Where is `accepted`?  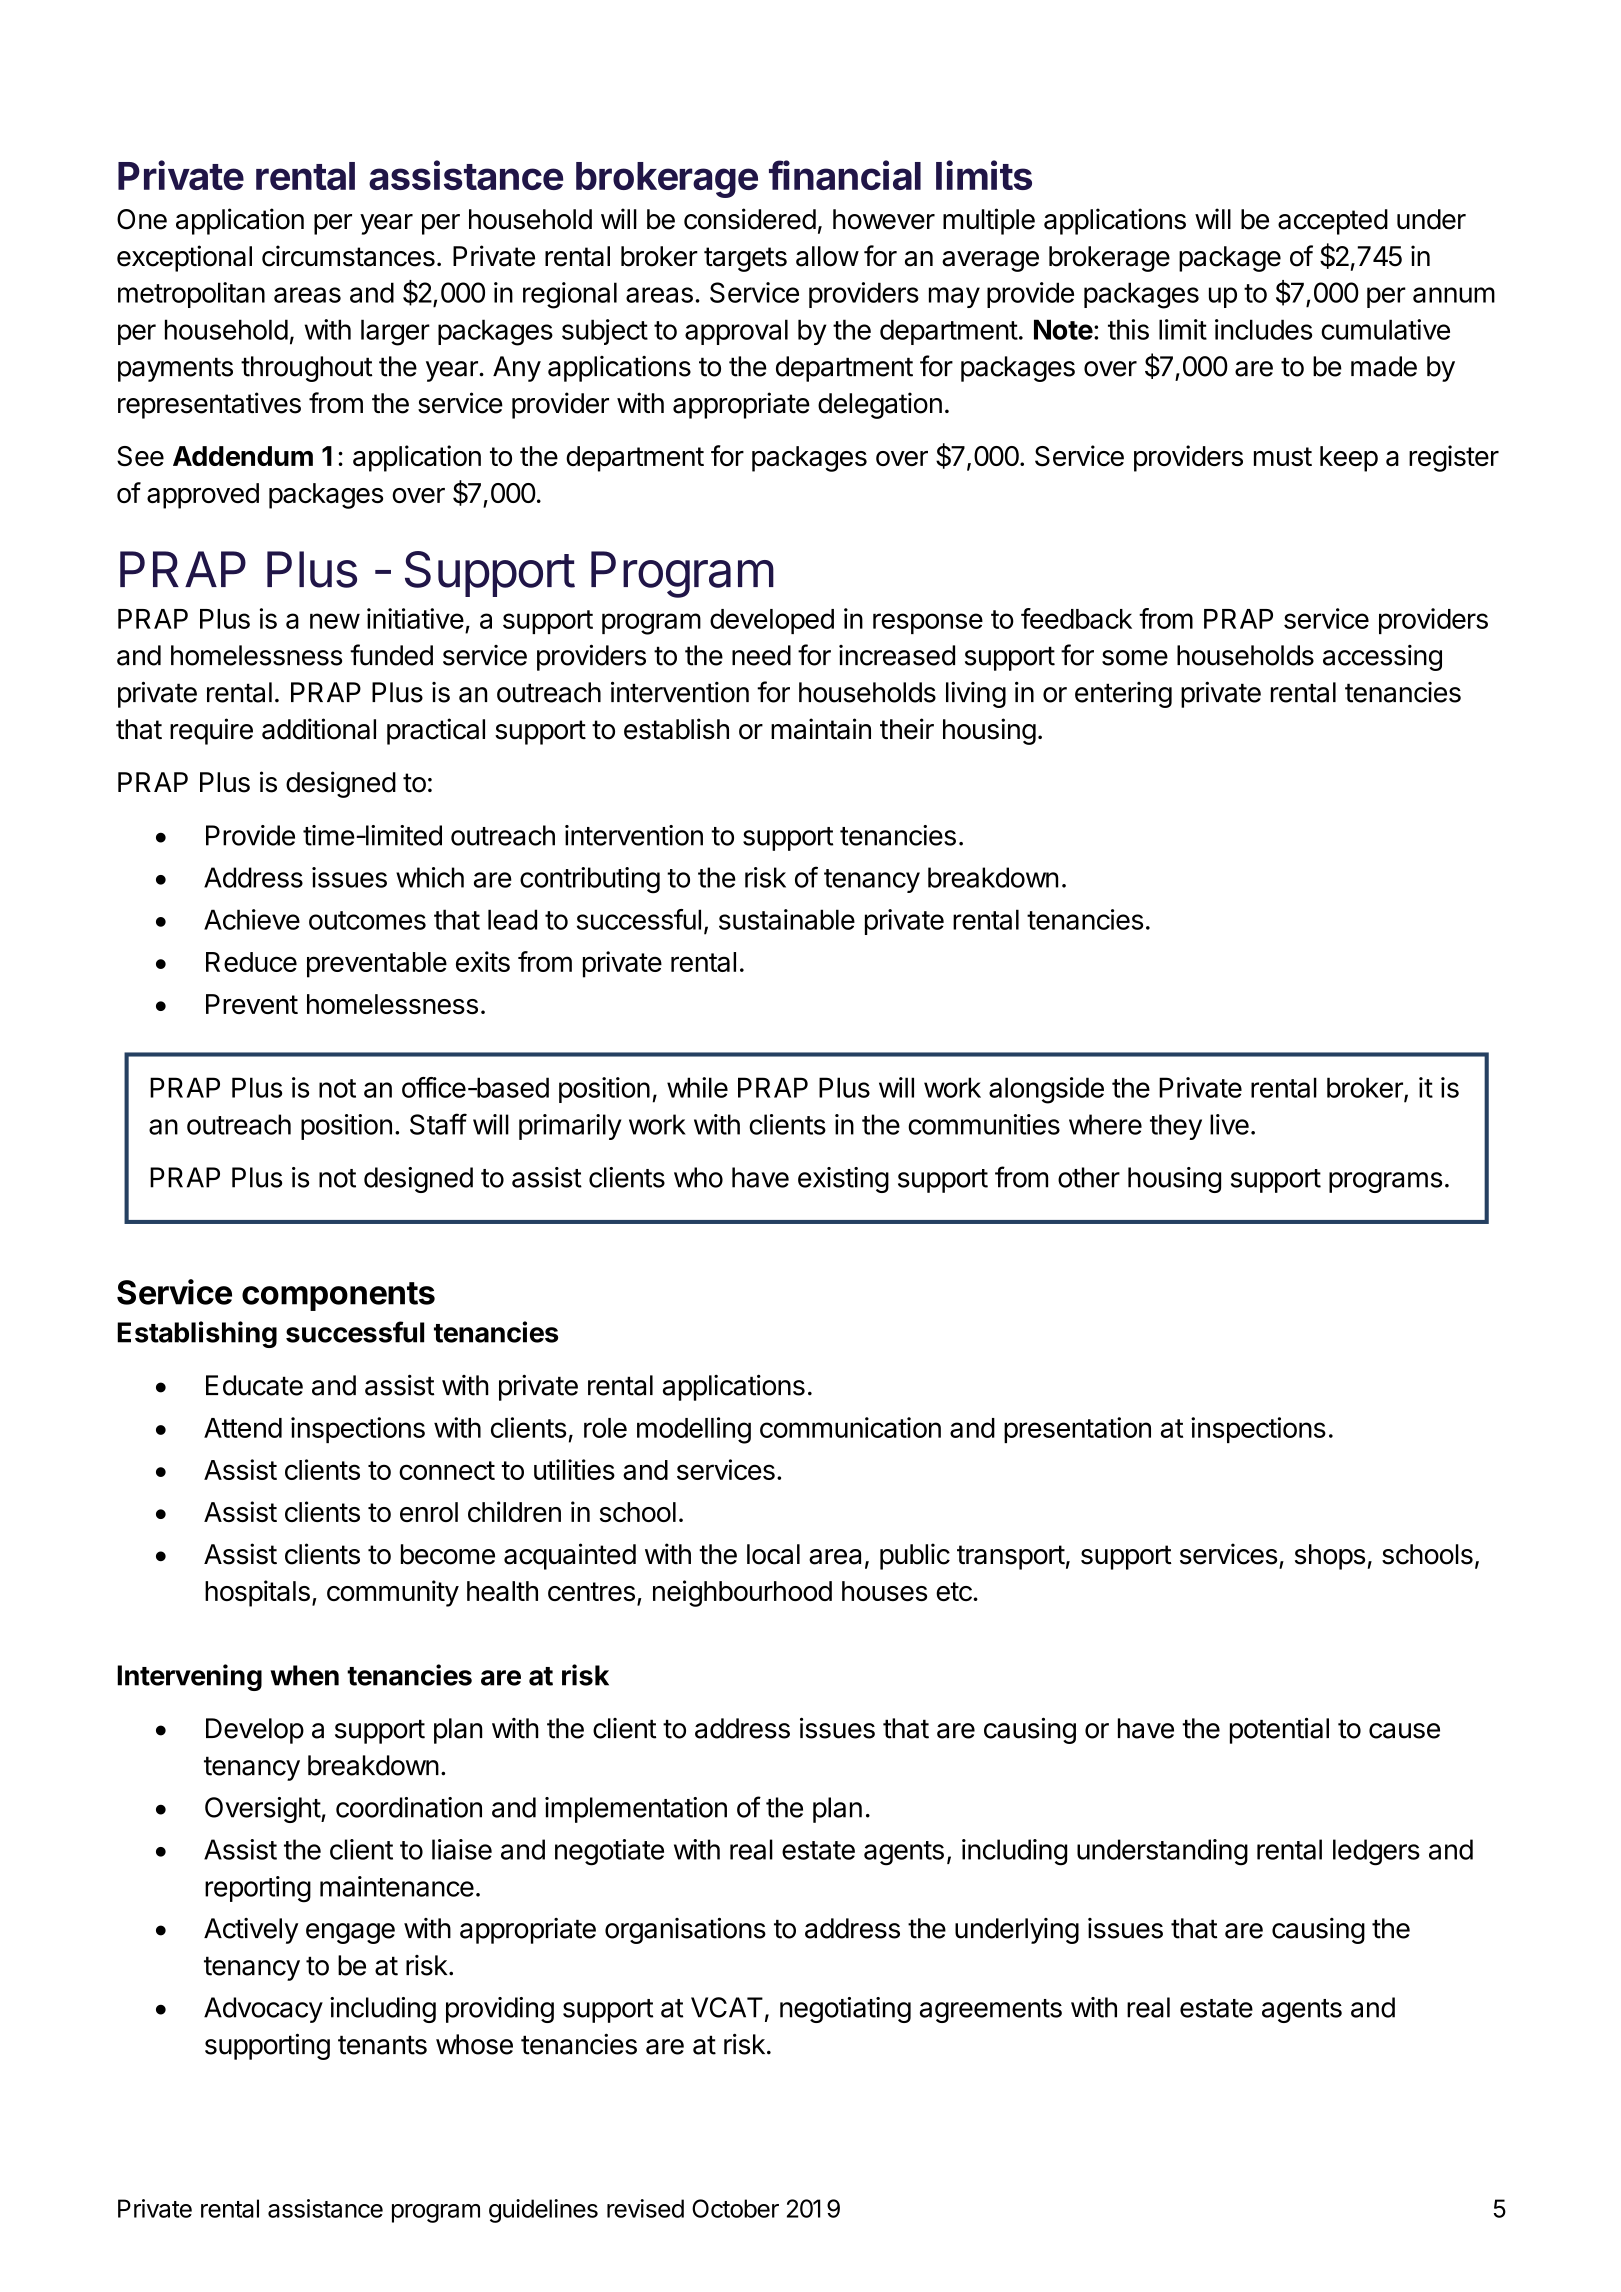 accepted is located at coordinates (1333, 222).
